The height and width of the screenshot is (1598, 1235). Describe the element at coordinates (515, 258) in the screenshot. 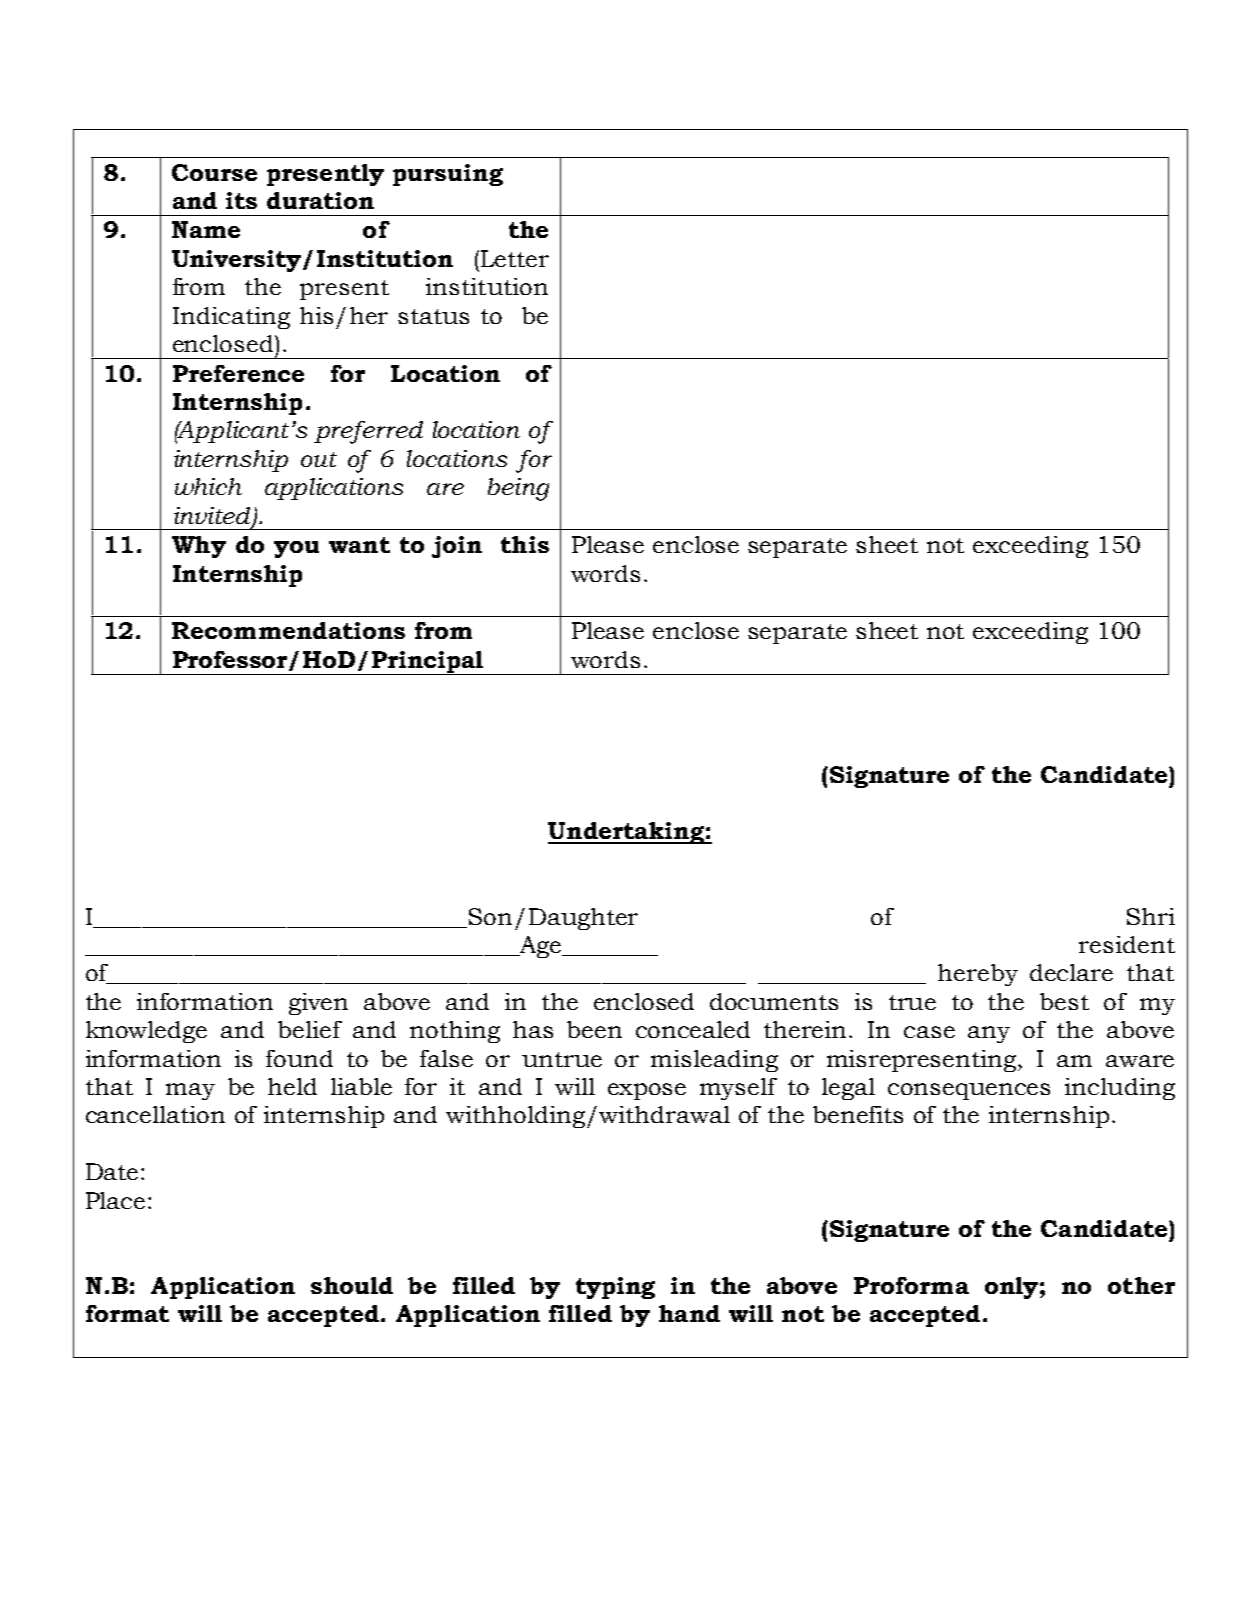

I see `Letter` at that location.
